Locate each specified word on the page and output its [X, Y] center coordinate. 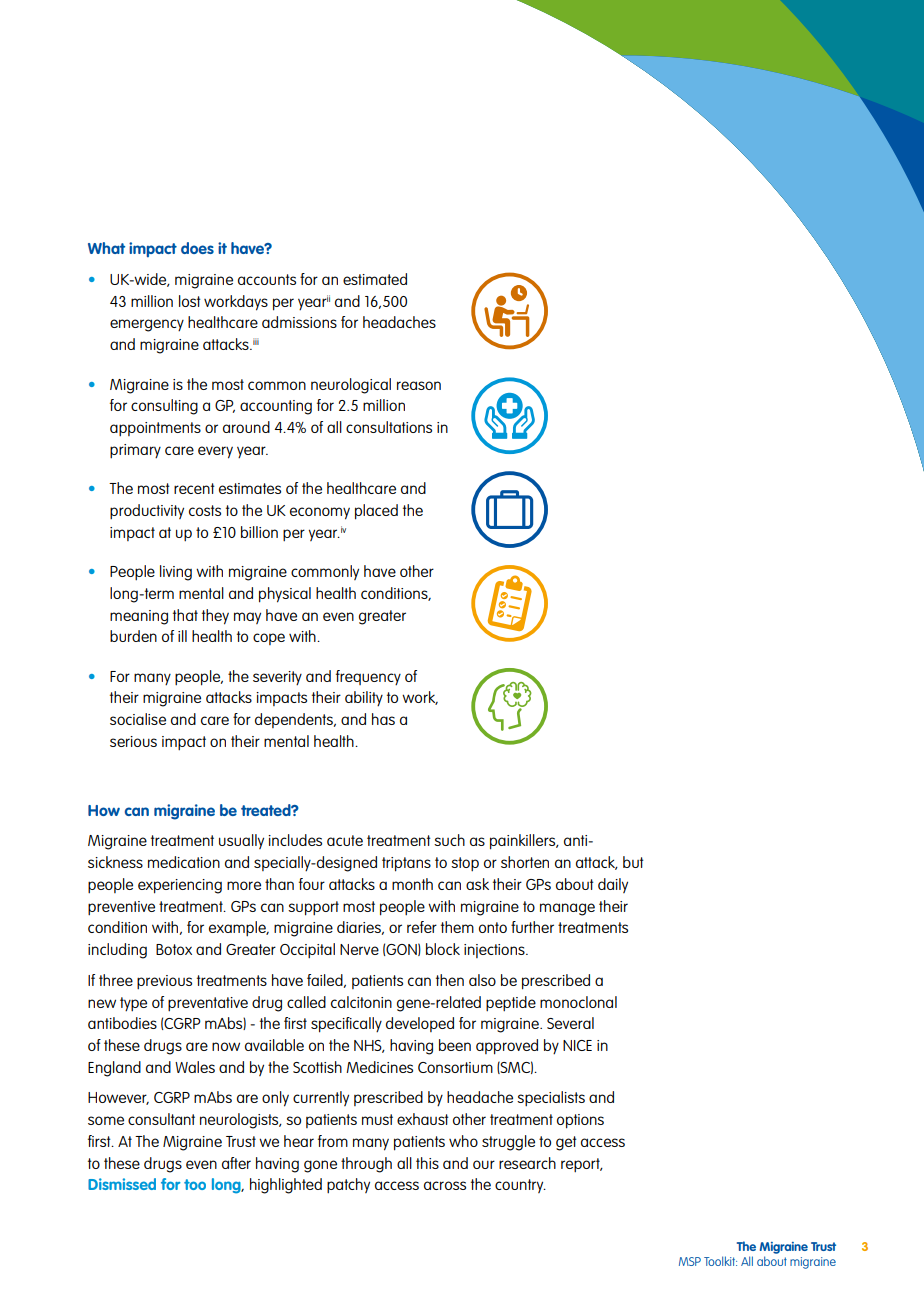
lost [190, 301]
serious [133, 741]
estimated [375, 279]
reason [419, 385]
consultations [389, 427]
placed [376, 512]
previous [164, 982]
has [383, 719]
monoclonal [578, 1002]
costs [205, 510]
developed [420, 1024]
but [633, 862]
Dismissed [122, 1184]
